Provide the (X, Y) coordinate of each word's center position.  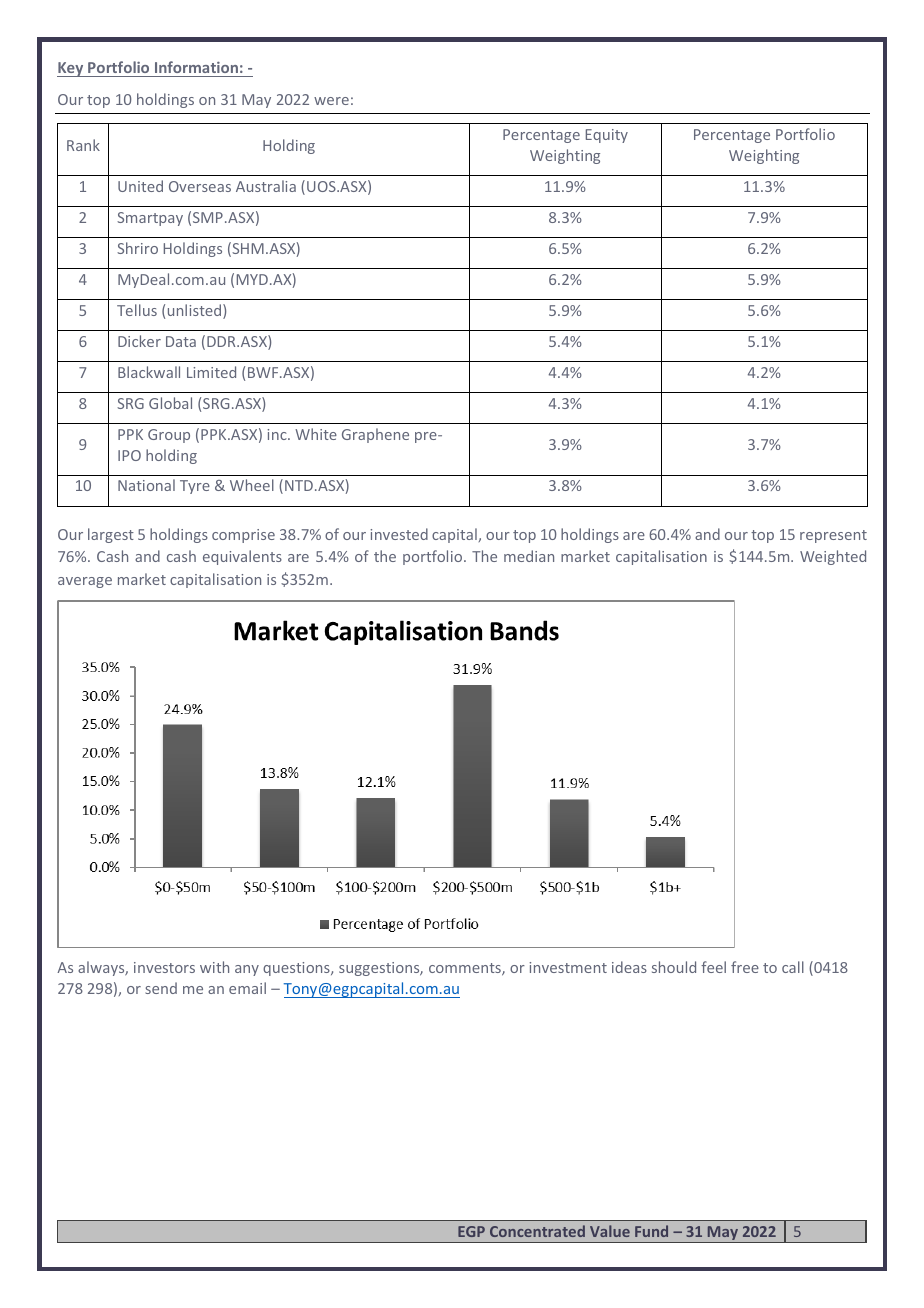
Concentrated (537, 1231)
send (161, 988)
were (331, 101)
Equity (607, 136)
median (529, 556)
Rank (83, 145)
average (85, 582)
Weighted (833, 557)
